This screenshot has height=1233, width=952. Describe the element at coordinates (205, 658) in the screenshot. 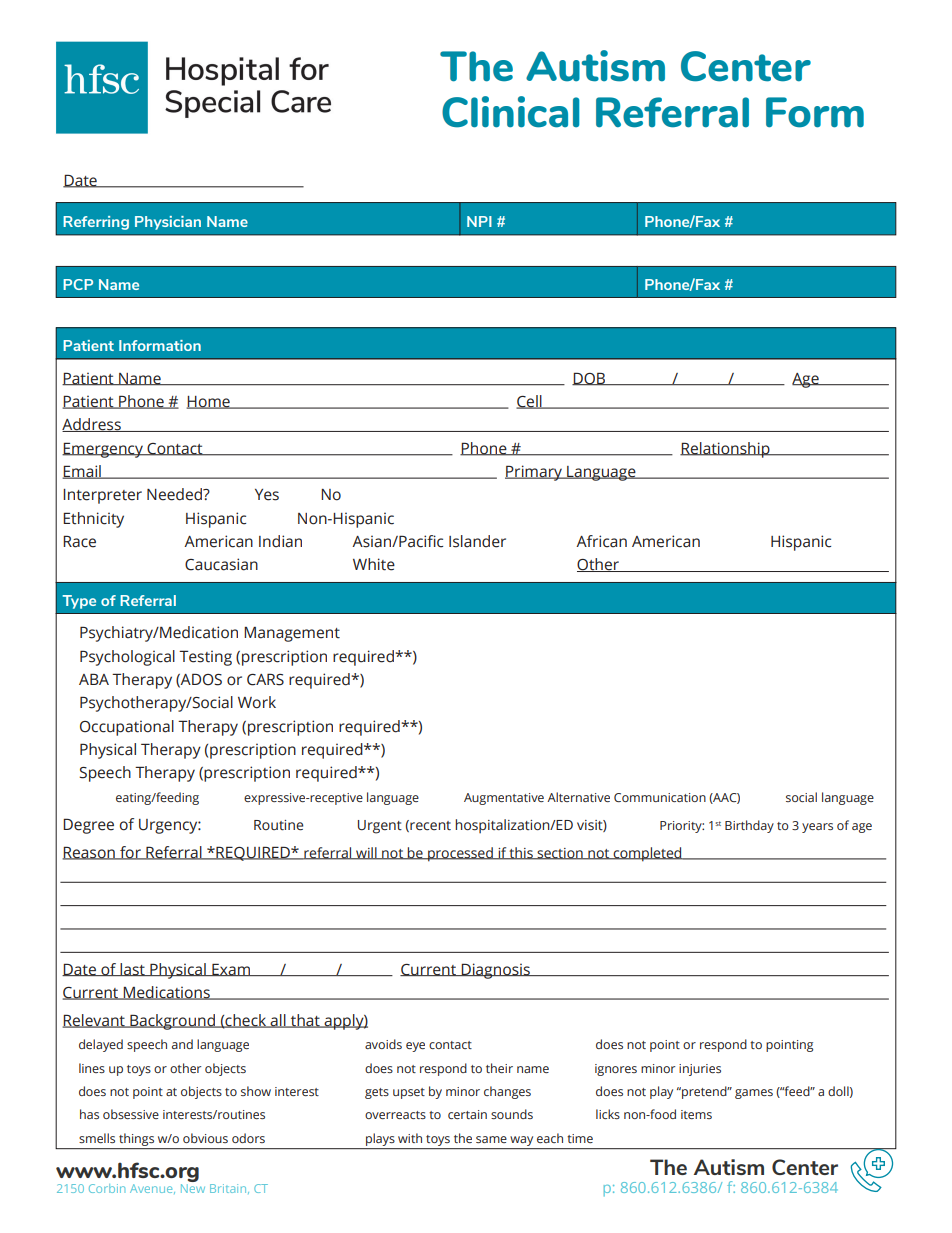

I see `Testing` at that location.
